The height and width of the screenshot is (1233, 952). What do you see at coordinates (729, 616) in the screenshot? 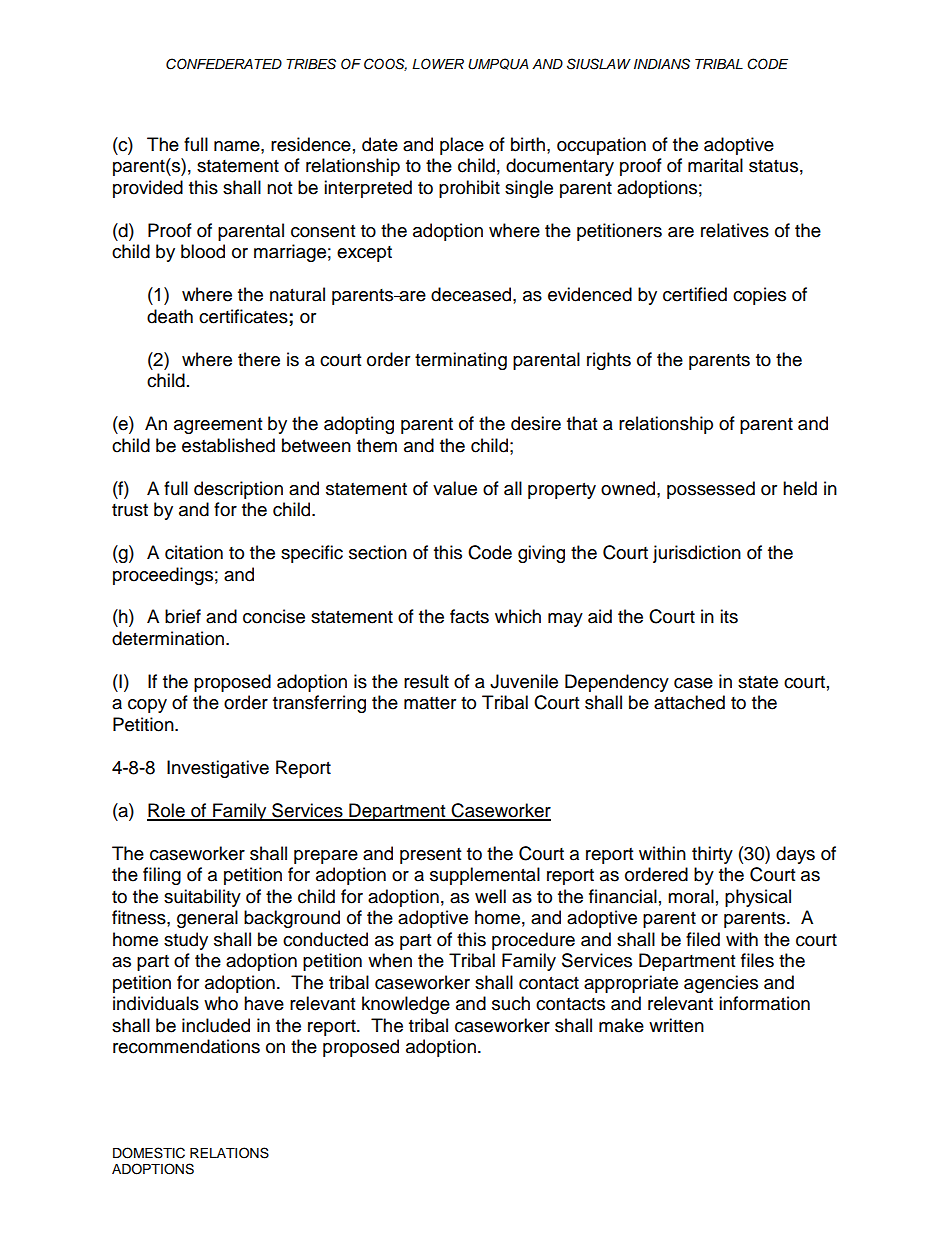
I see `its` at bounding box center [729, 616].
